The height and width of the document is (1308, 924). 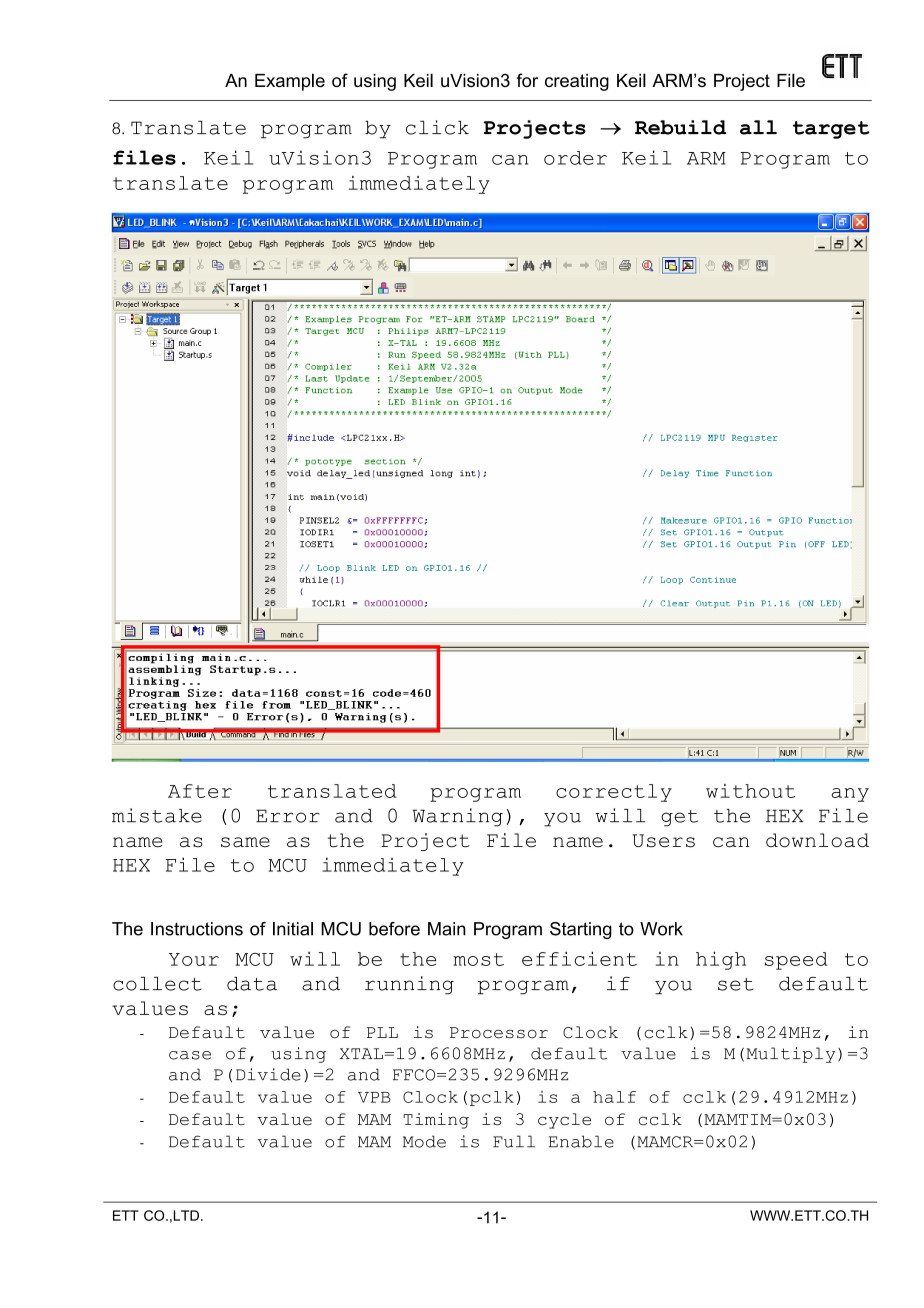 I want to click on Example, so click(x=290, y=82).
